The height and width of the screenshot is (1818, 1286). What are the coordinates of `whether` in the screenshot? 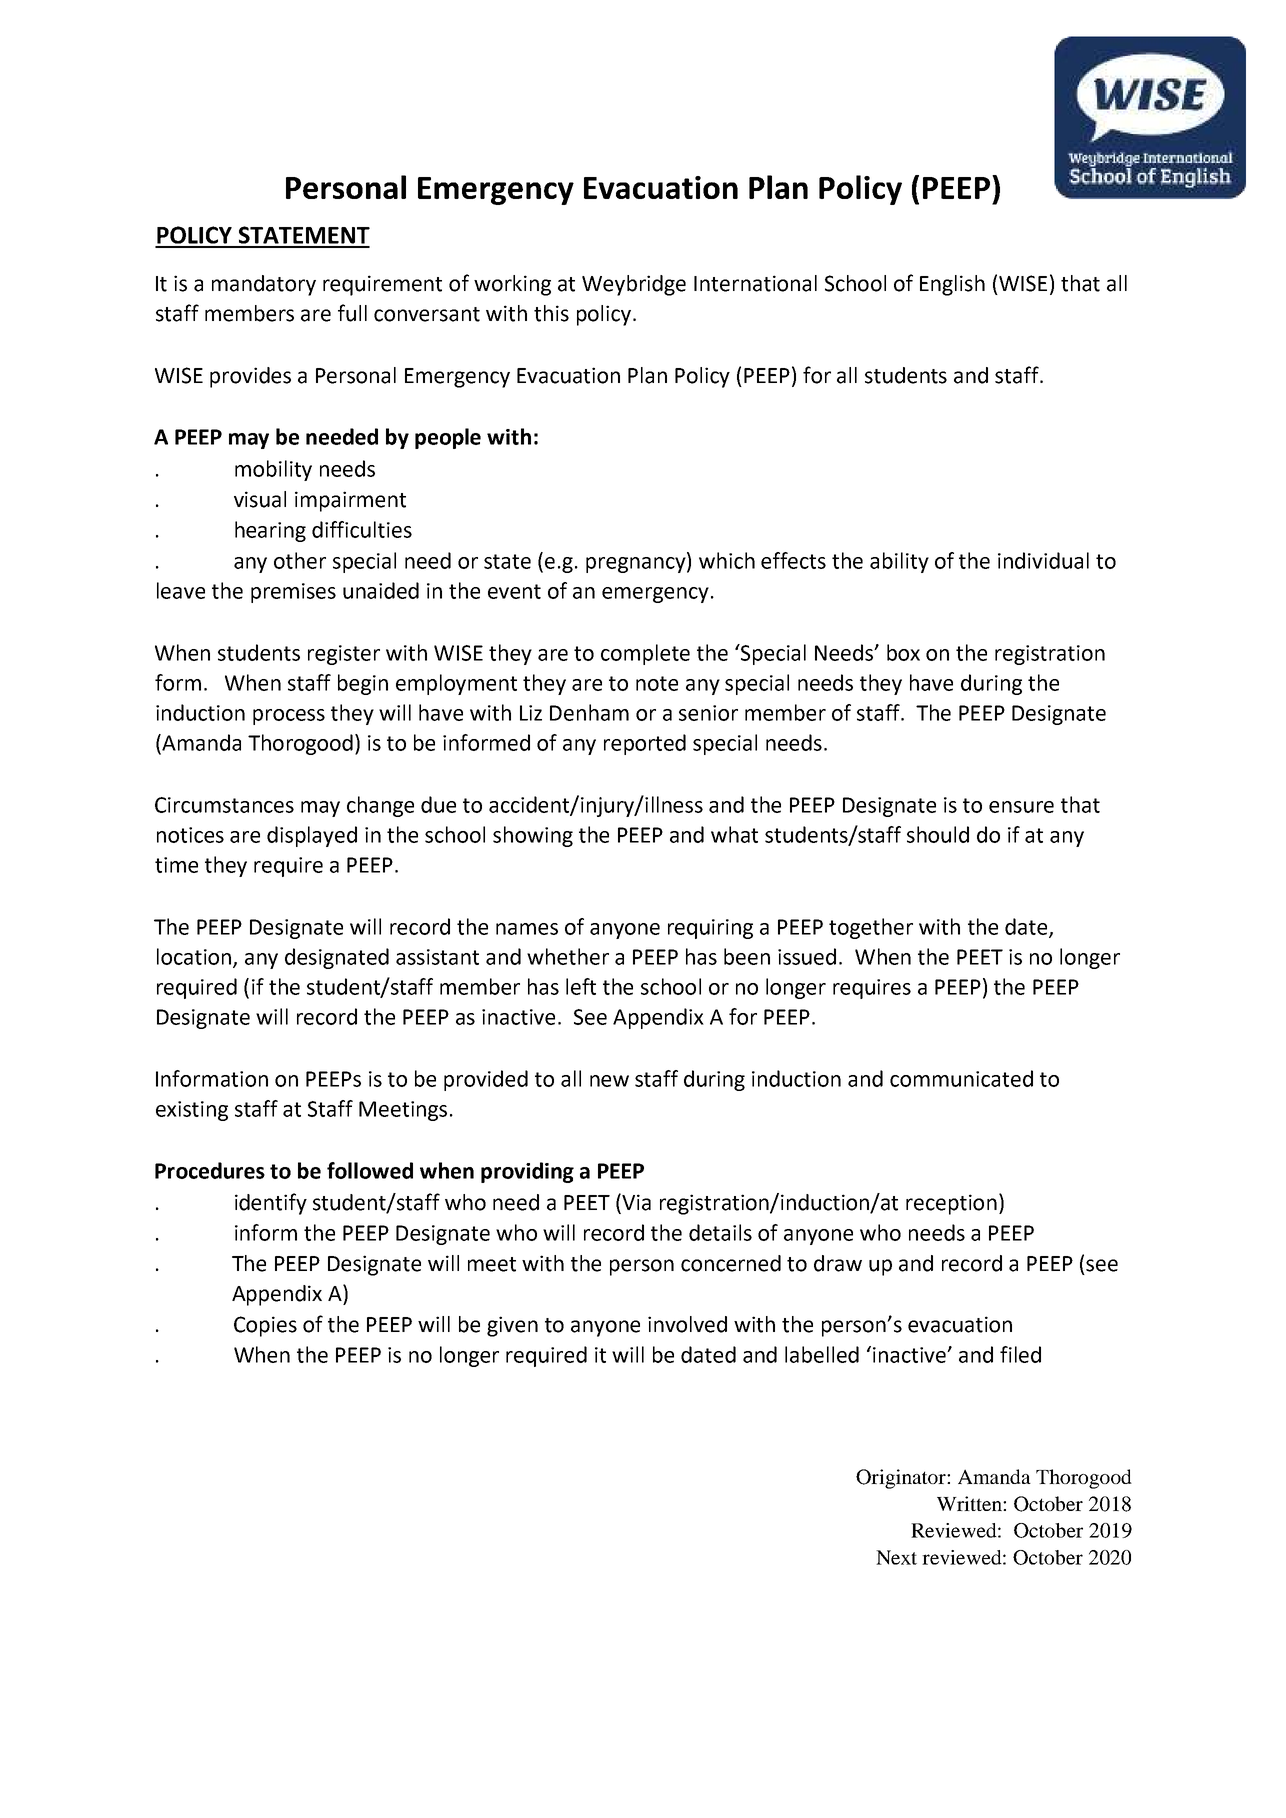 It's located at (568, 956).
